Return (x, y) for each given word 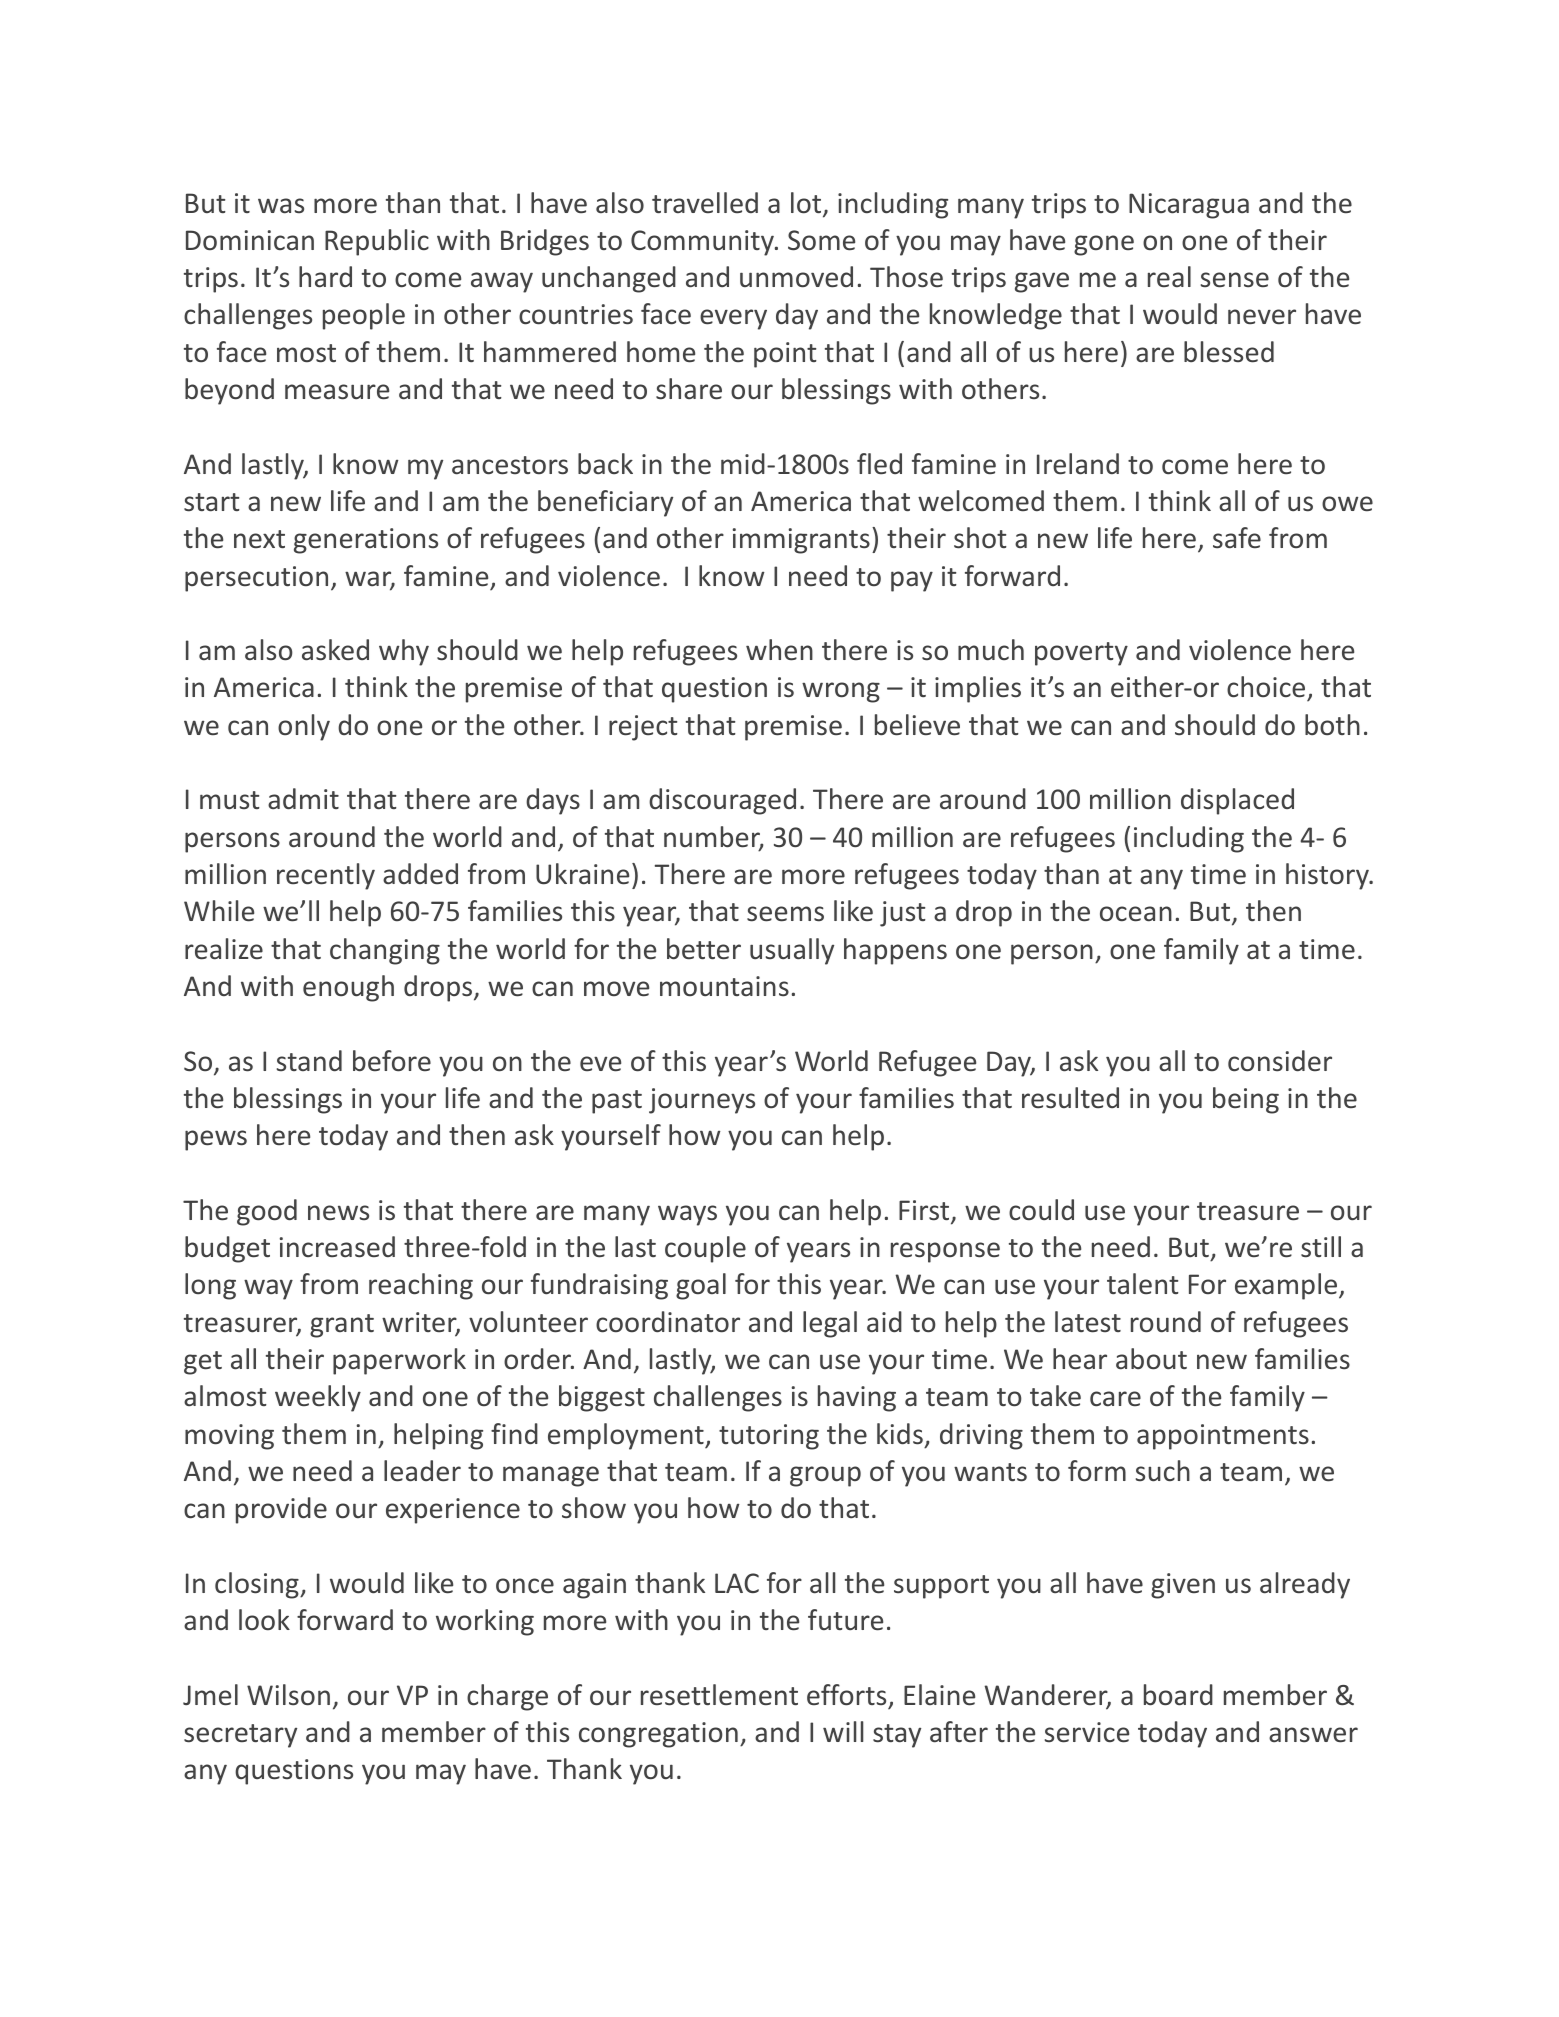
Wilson (288, 1695)
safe (1237, 538)
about (1151, 1359)
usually (792, 951)
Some (821, 240)
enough (348, 988)
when (779, 650)
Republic (377, 242)
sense (1235, 280)
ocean (1136, 914)
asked (335, 650)
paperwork (399, 1361)
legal (830, 1324)
